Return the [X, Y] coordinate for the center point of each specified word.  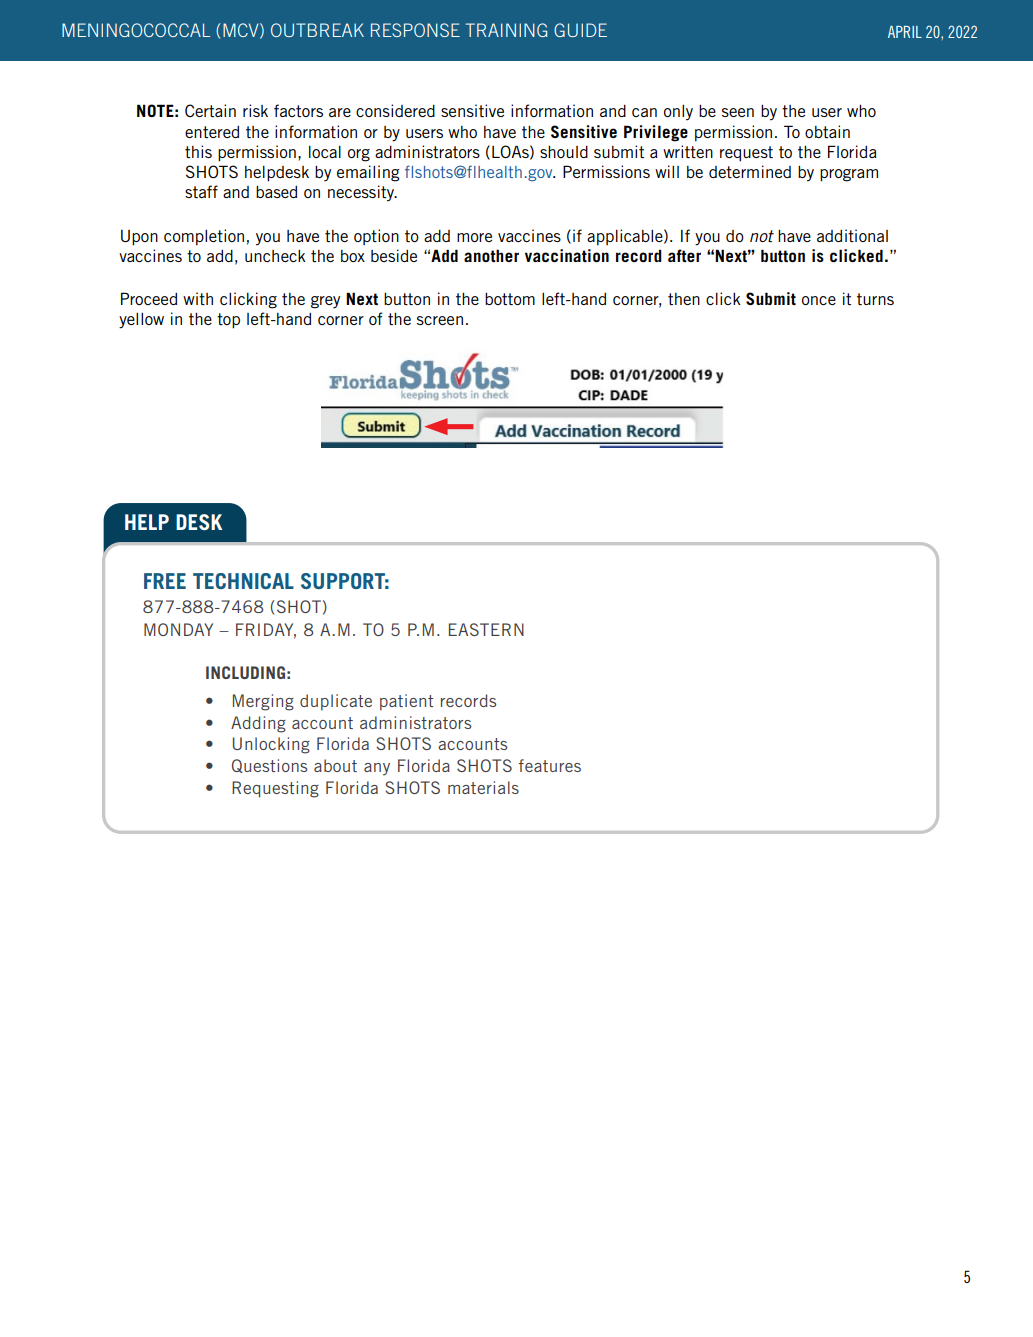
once [819, 300]
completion [204, 237]
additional [852, 235]
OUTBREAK [317, 30]
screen [440, 320]
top [228, 321]
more [474, 237]
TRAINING [506, 30]
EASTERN [486, 629]
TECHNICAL [243, 581]
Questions [269, 766]
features [549, 765]
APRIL [905, 32]
